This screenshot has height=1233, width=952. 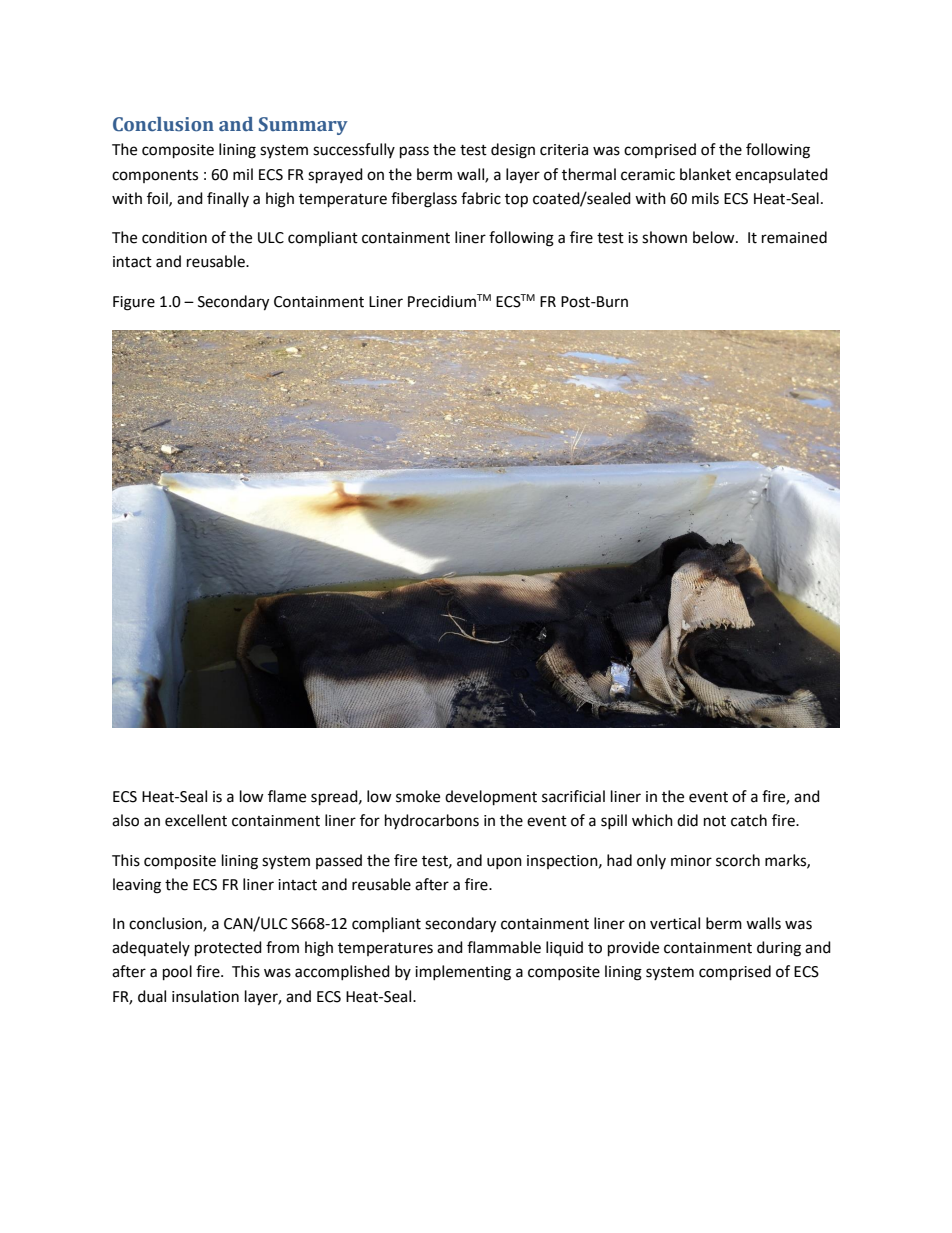 What do you see at coordinates (177, 973) in the screenshot?
I see `pool` at bounding box center [177, 973].
